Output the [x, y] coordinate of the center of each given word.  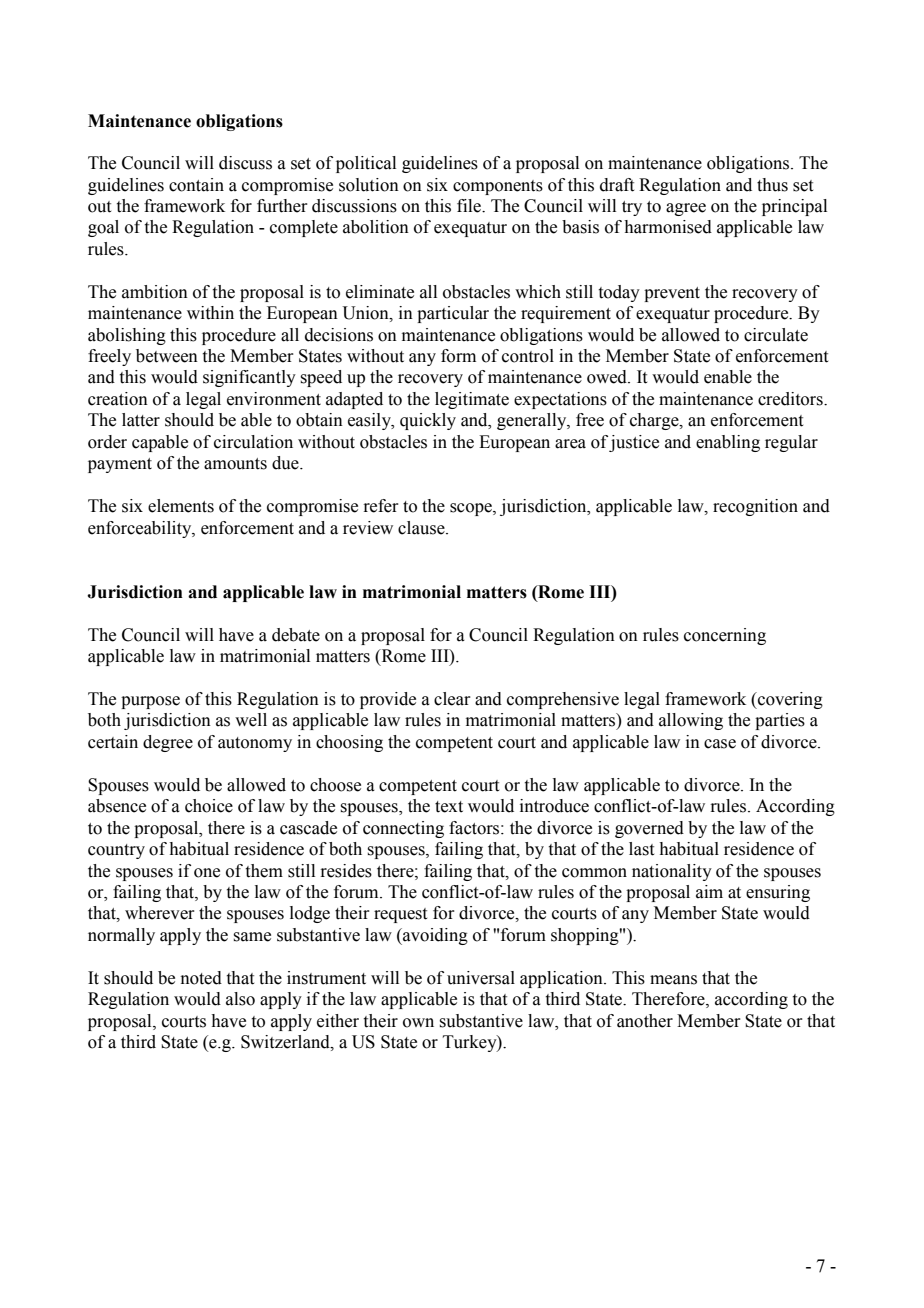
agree [686, 209]
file [470, 206]
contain [196, 185]
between [167, 356]
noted [201, 978]
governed [649, 829]
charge [655, 421]
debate [296, 635]
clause [422, 528]
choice [209, 806]
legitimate [472, 400]
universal [481, 978]
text [449, 807]
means [673, 980]
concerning [725, 636]
